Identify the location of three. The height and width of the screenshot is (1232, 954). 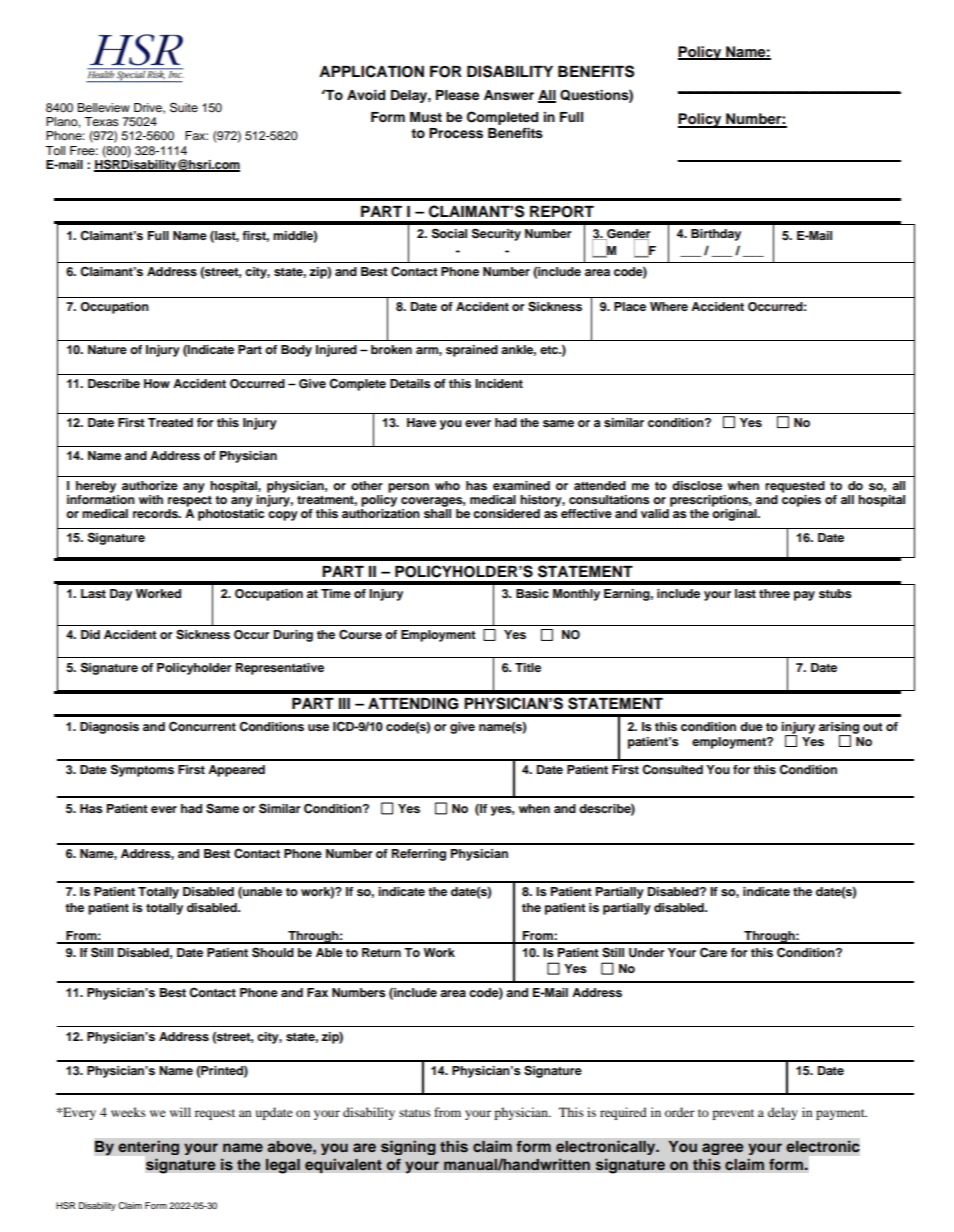
(774, 593).
